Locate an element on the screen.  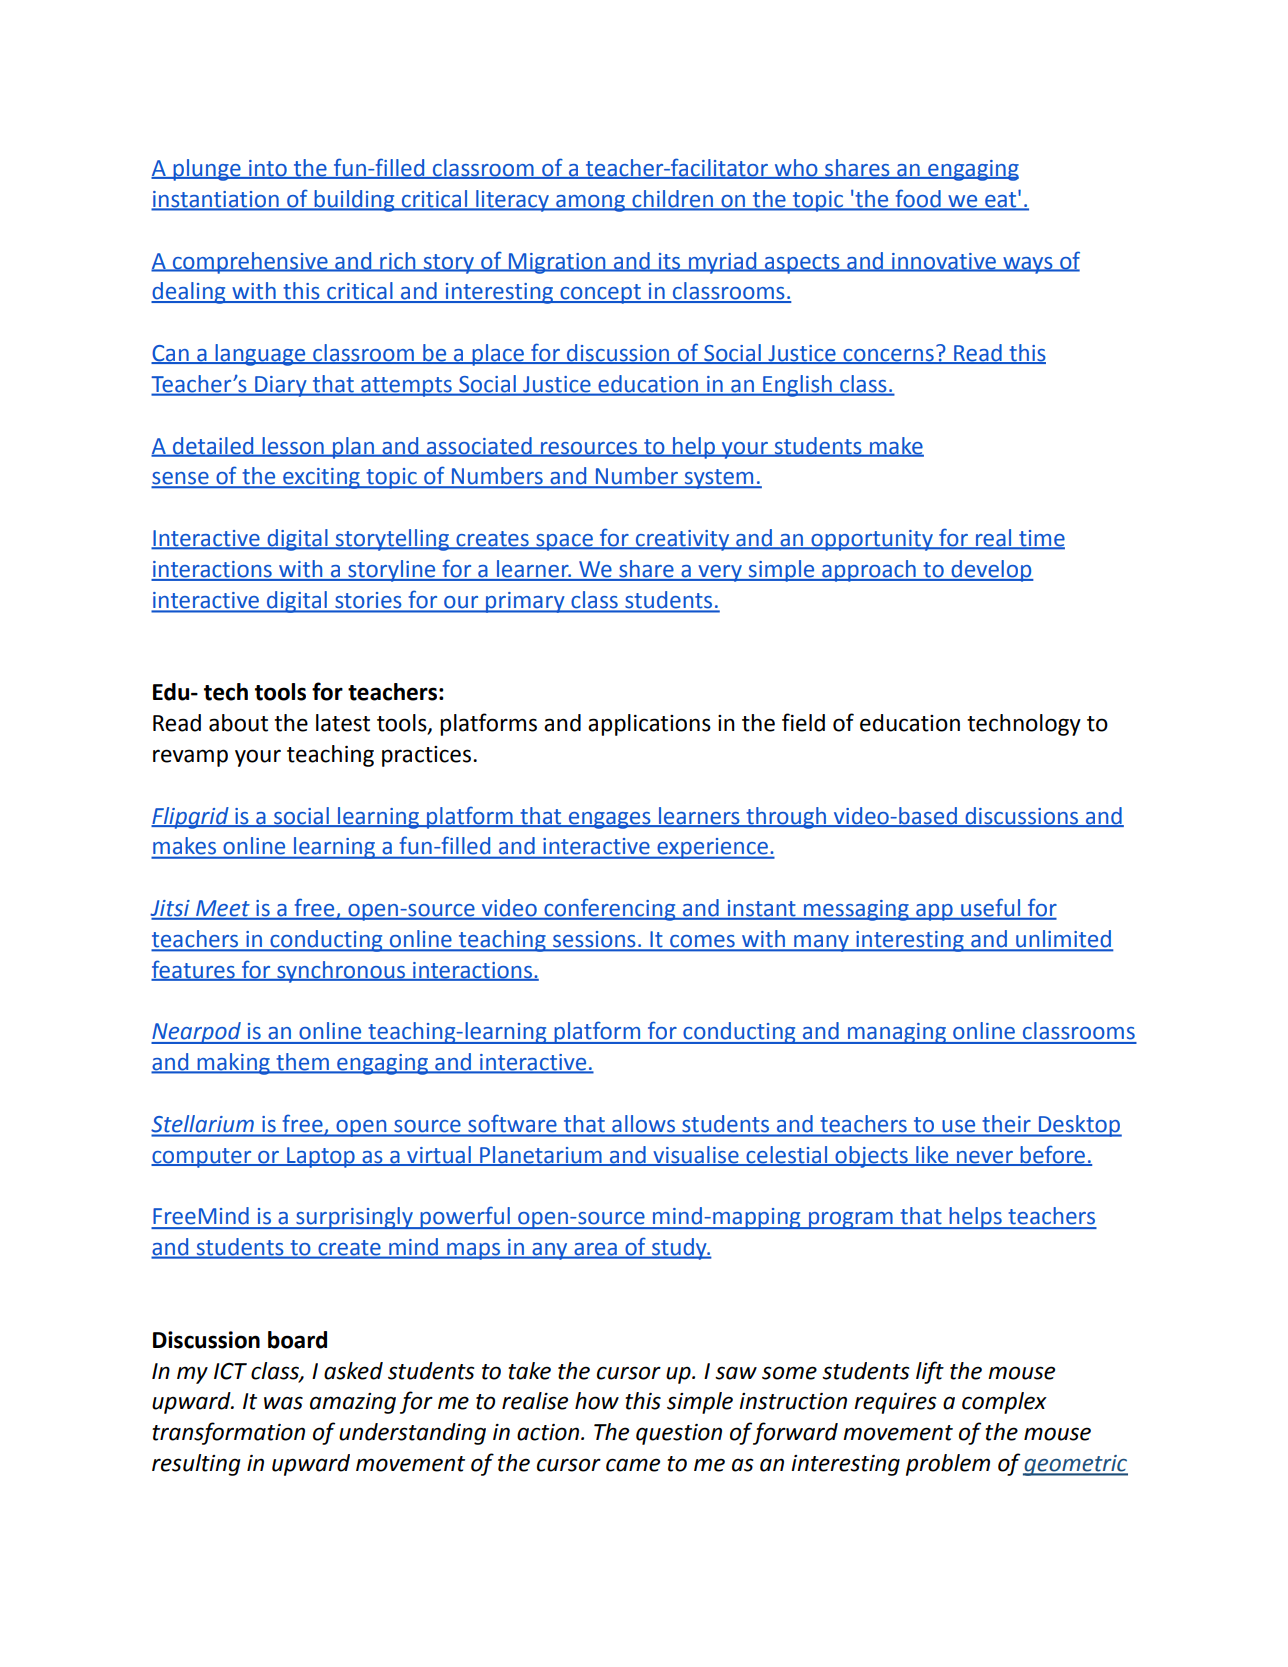
useful is located at coordinates (990, 908).
